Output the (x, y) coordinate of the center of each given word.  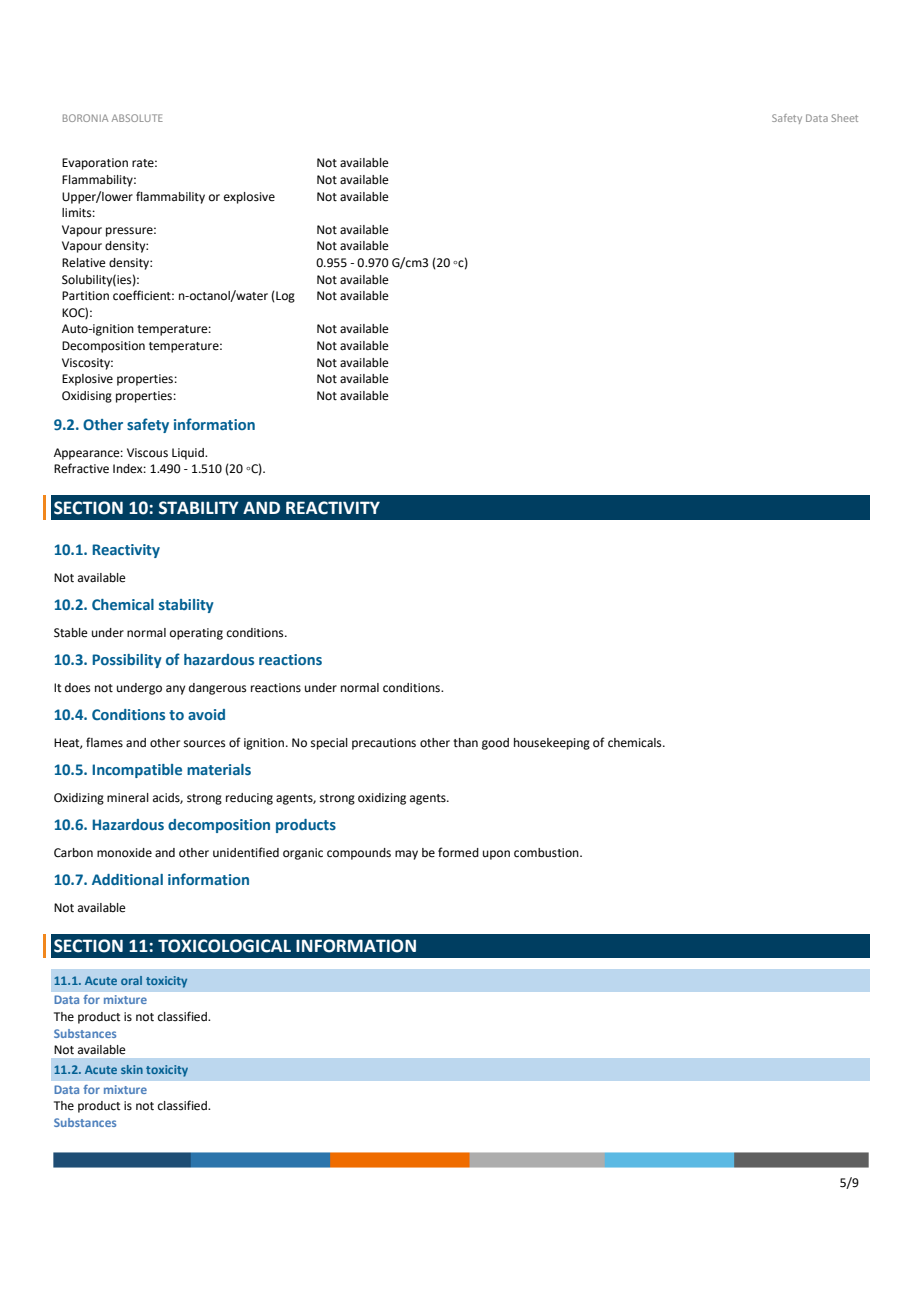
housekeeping (552, 744)
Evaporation (95, 164)
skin (132, 1069)
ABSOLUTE (137, 118)
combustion (547, 853)
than (465, 743)
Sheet (844, 118)
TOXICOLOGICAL (224, 946)
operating (196, 634)
